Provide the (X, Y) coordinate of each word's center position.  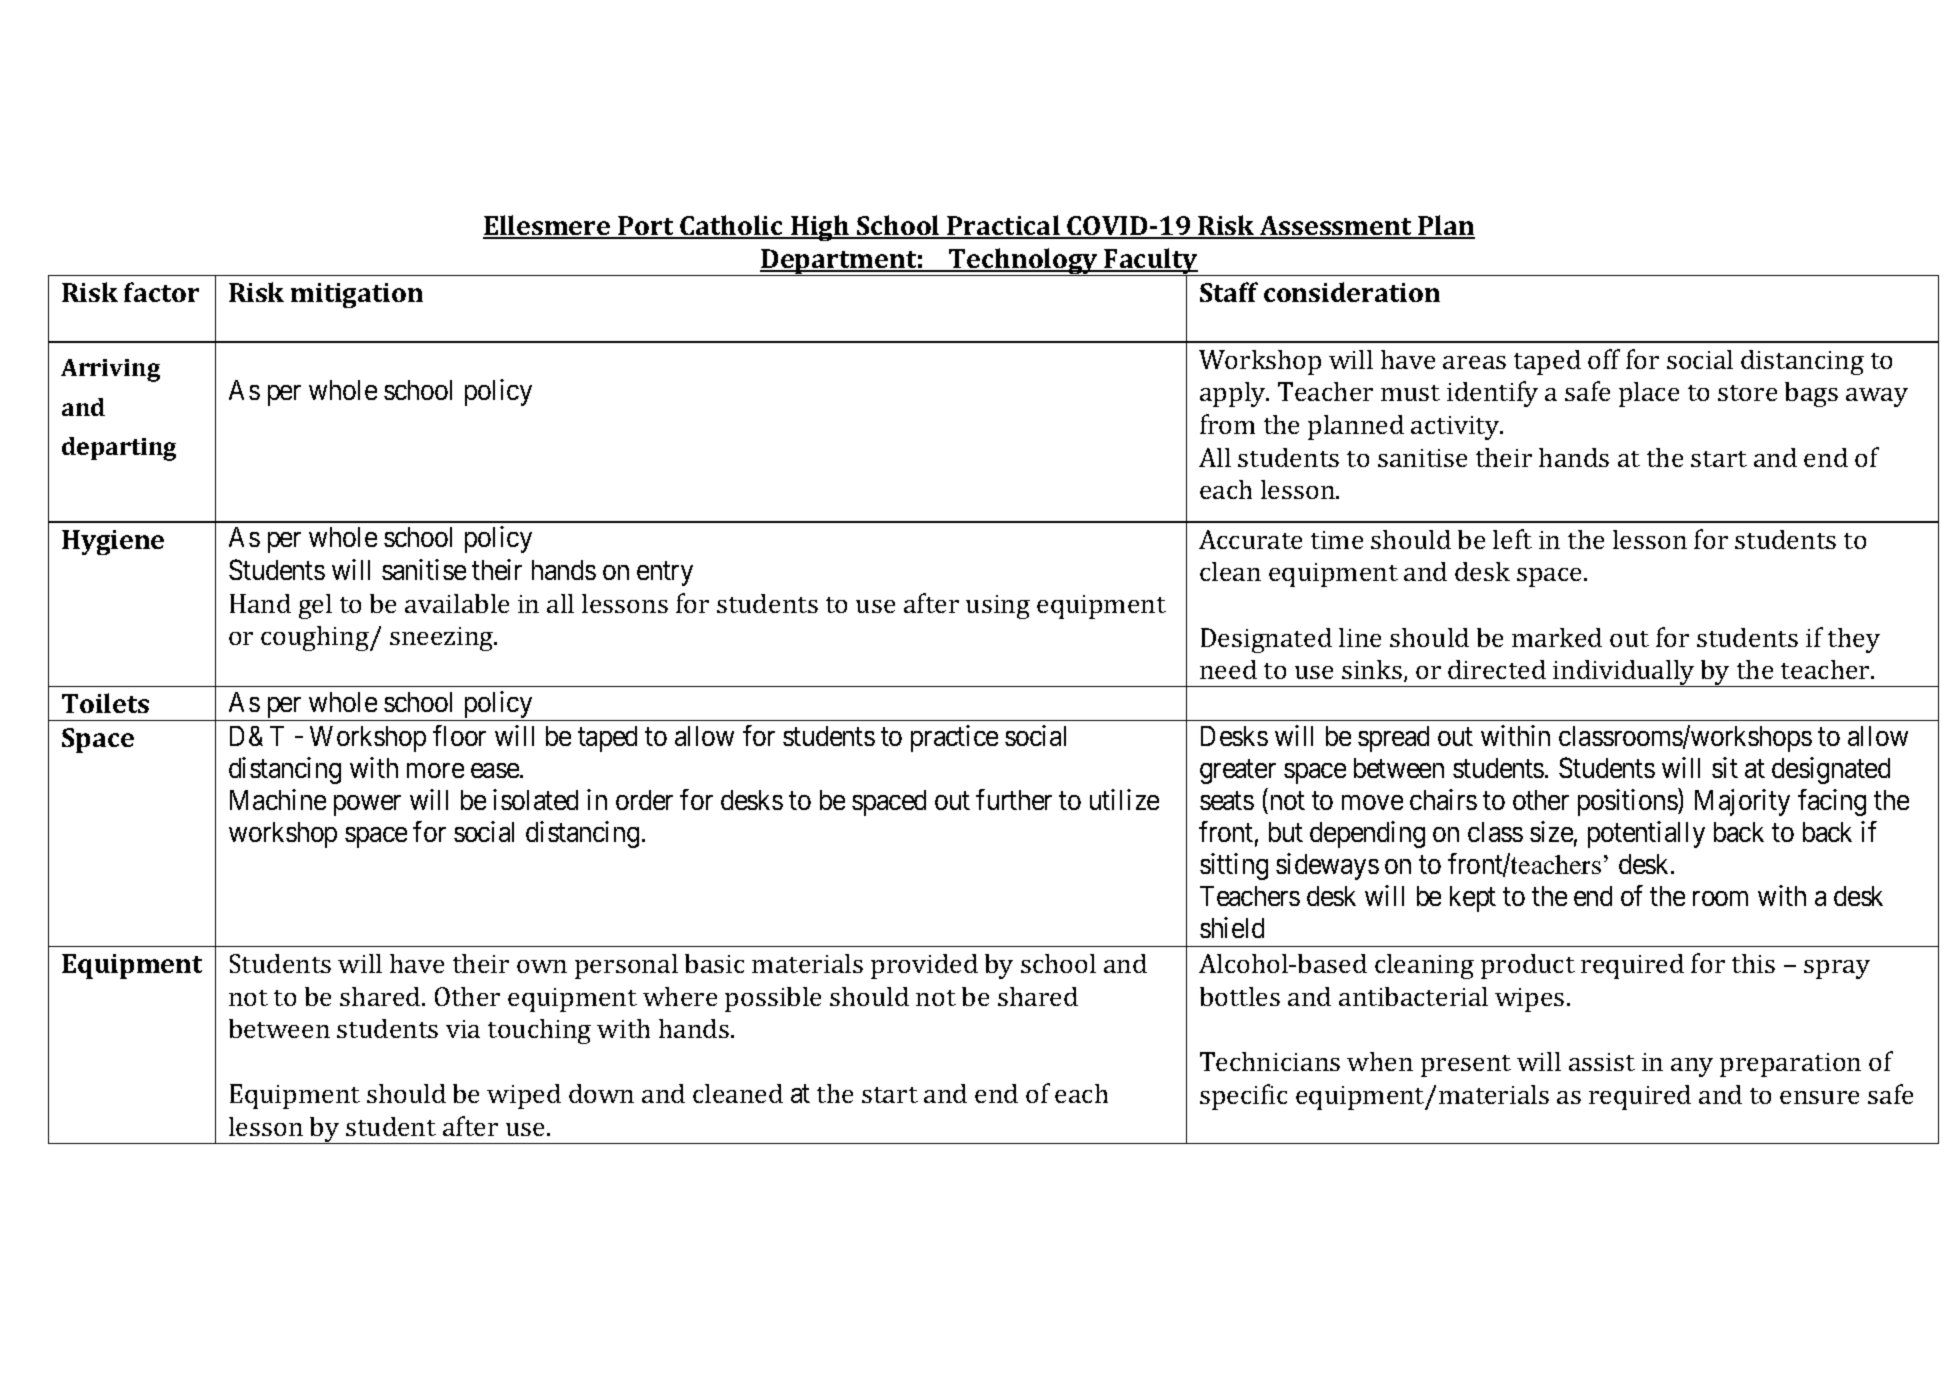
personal (626, 966)
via (463, 1029)
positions (1628, 802)
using (998, 607)
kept (1473, 899)
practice (954, 738)
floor (459, 735)
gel (315, 606)
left (1512, 539)
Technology (1023, 262)
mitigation (357, 295)
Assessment (1336, 227)
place (1649, 394)
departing (119, 449)
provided (924, 966)
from (1227, 424)
